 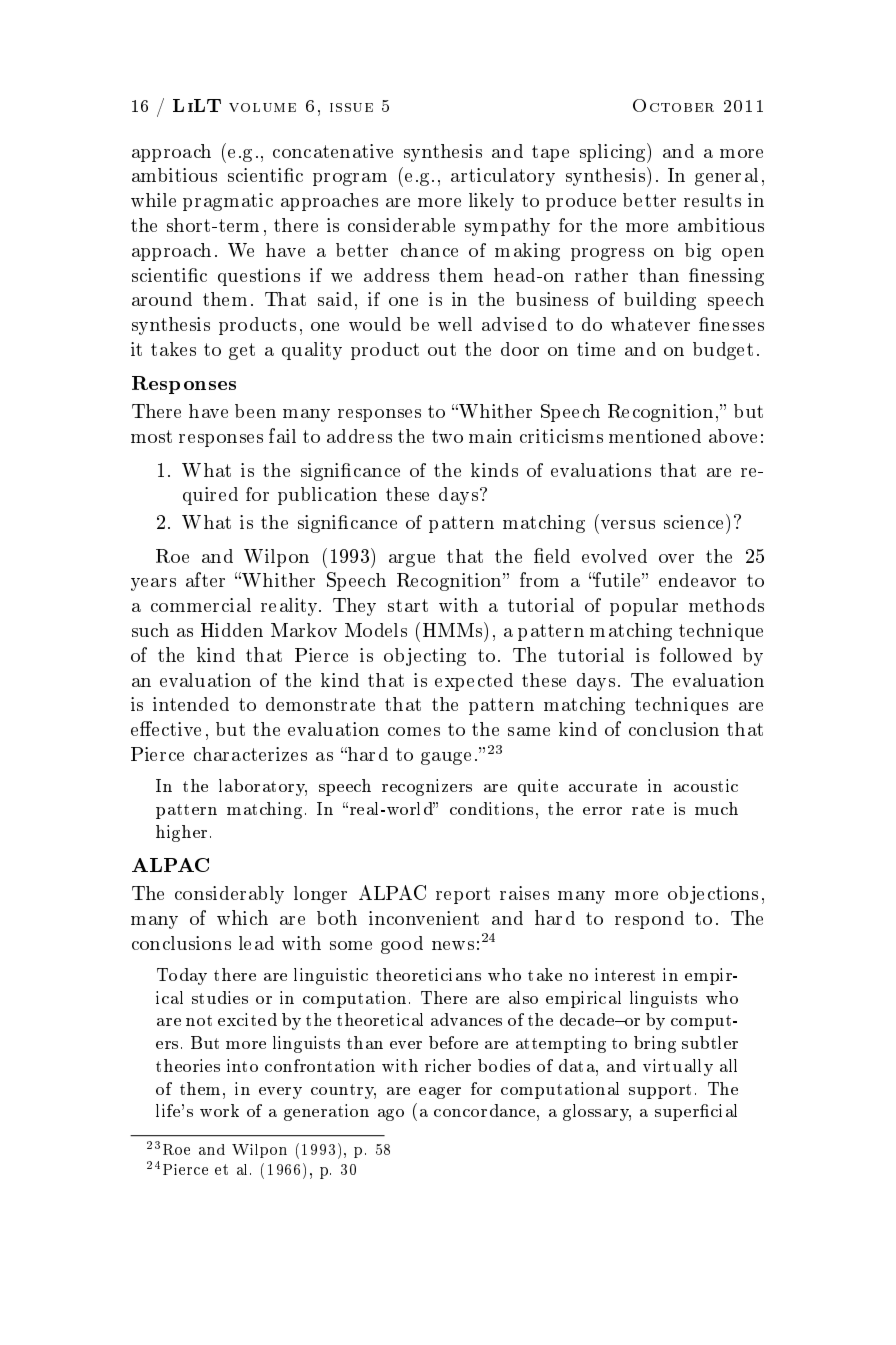 What do you see at coordinates (673, 105) in the document?
I see `October` at bounding box center [673, 105].
